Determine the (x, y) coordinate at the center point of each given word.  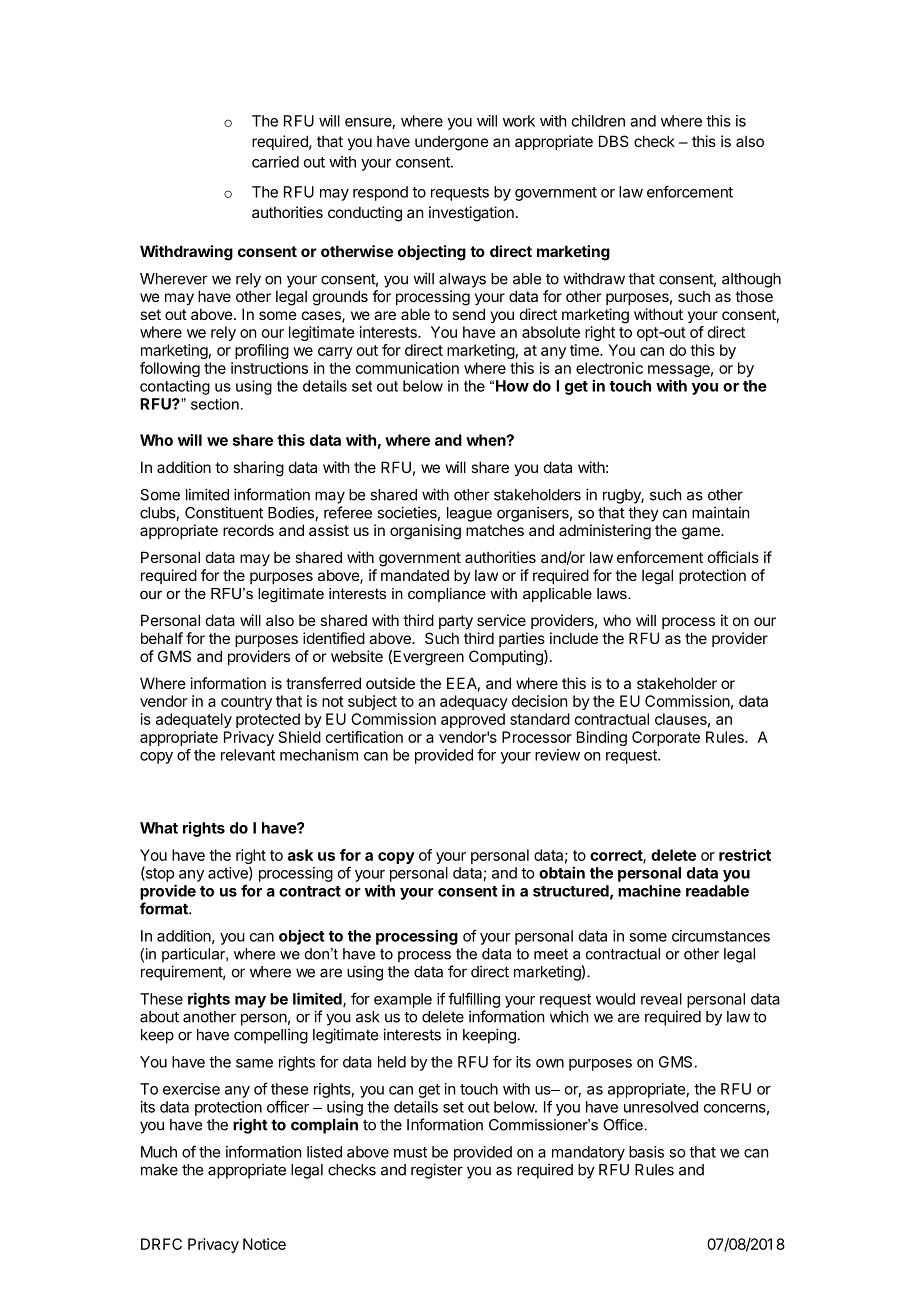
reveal (661, 999)
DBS (613, 141)
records (248, 530)
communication (407, 368)
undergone (452, 143)
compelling (271, 1036)
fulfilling (474, 1000)
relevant (248, 755)
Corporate (666, 738)
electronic (609, 368)
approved (473, 720)
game (702, 533)
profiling (262, 351)
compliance (447, 595)
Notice (264, 1244)
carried (275, 162)
